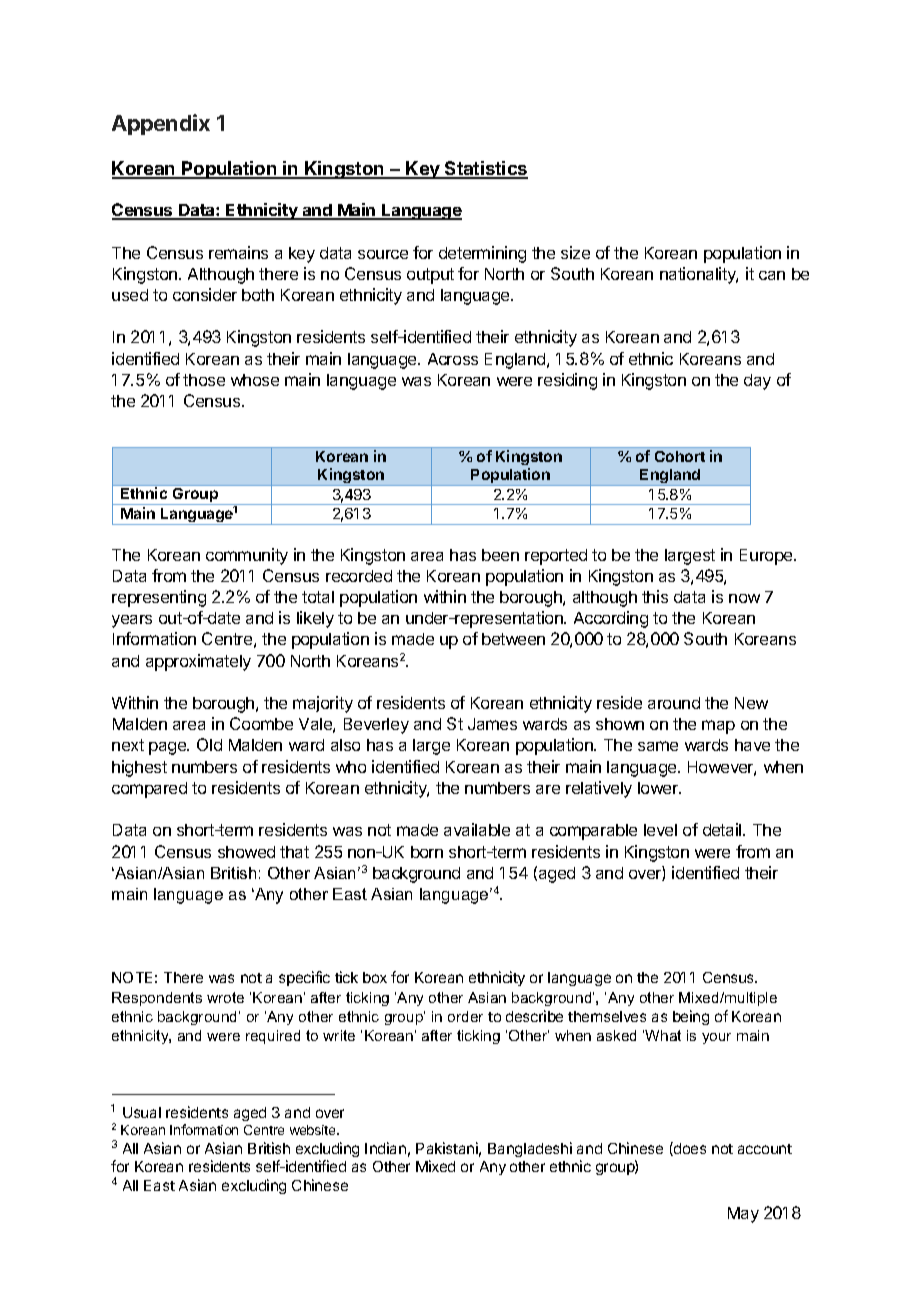 This document has width=924, height=1307. I want to click on community, so click(247, 556).
